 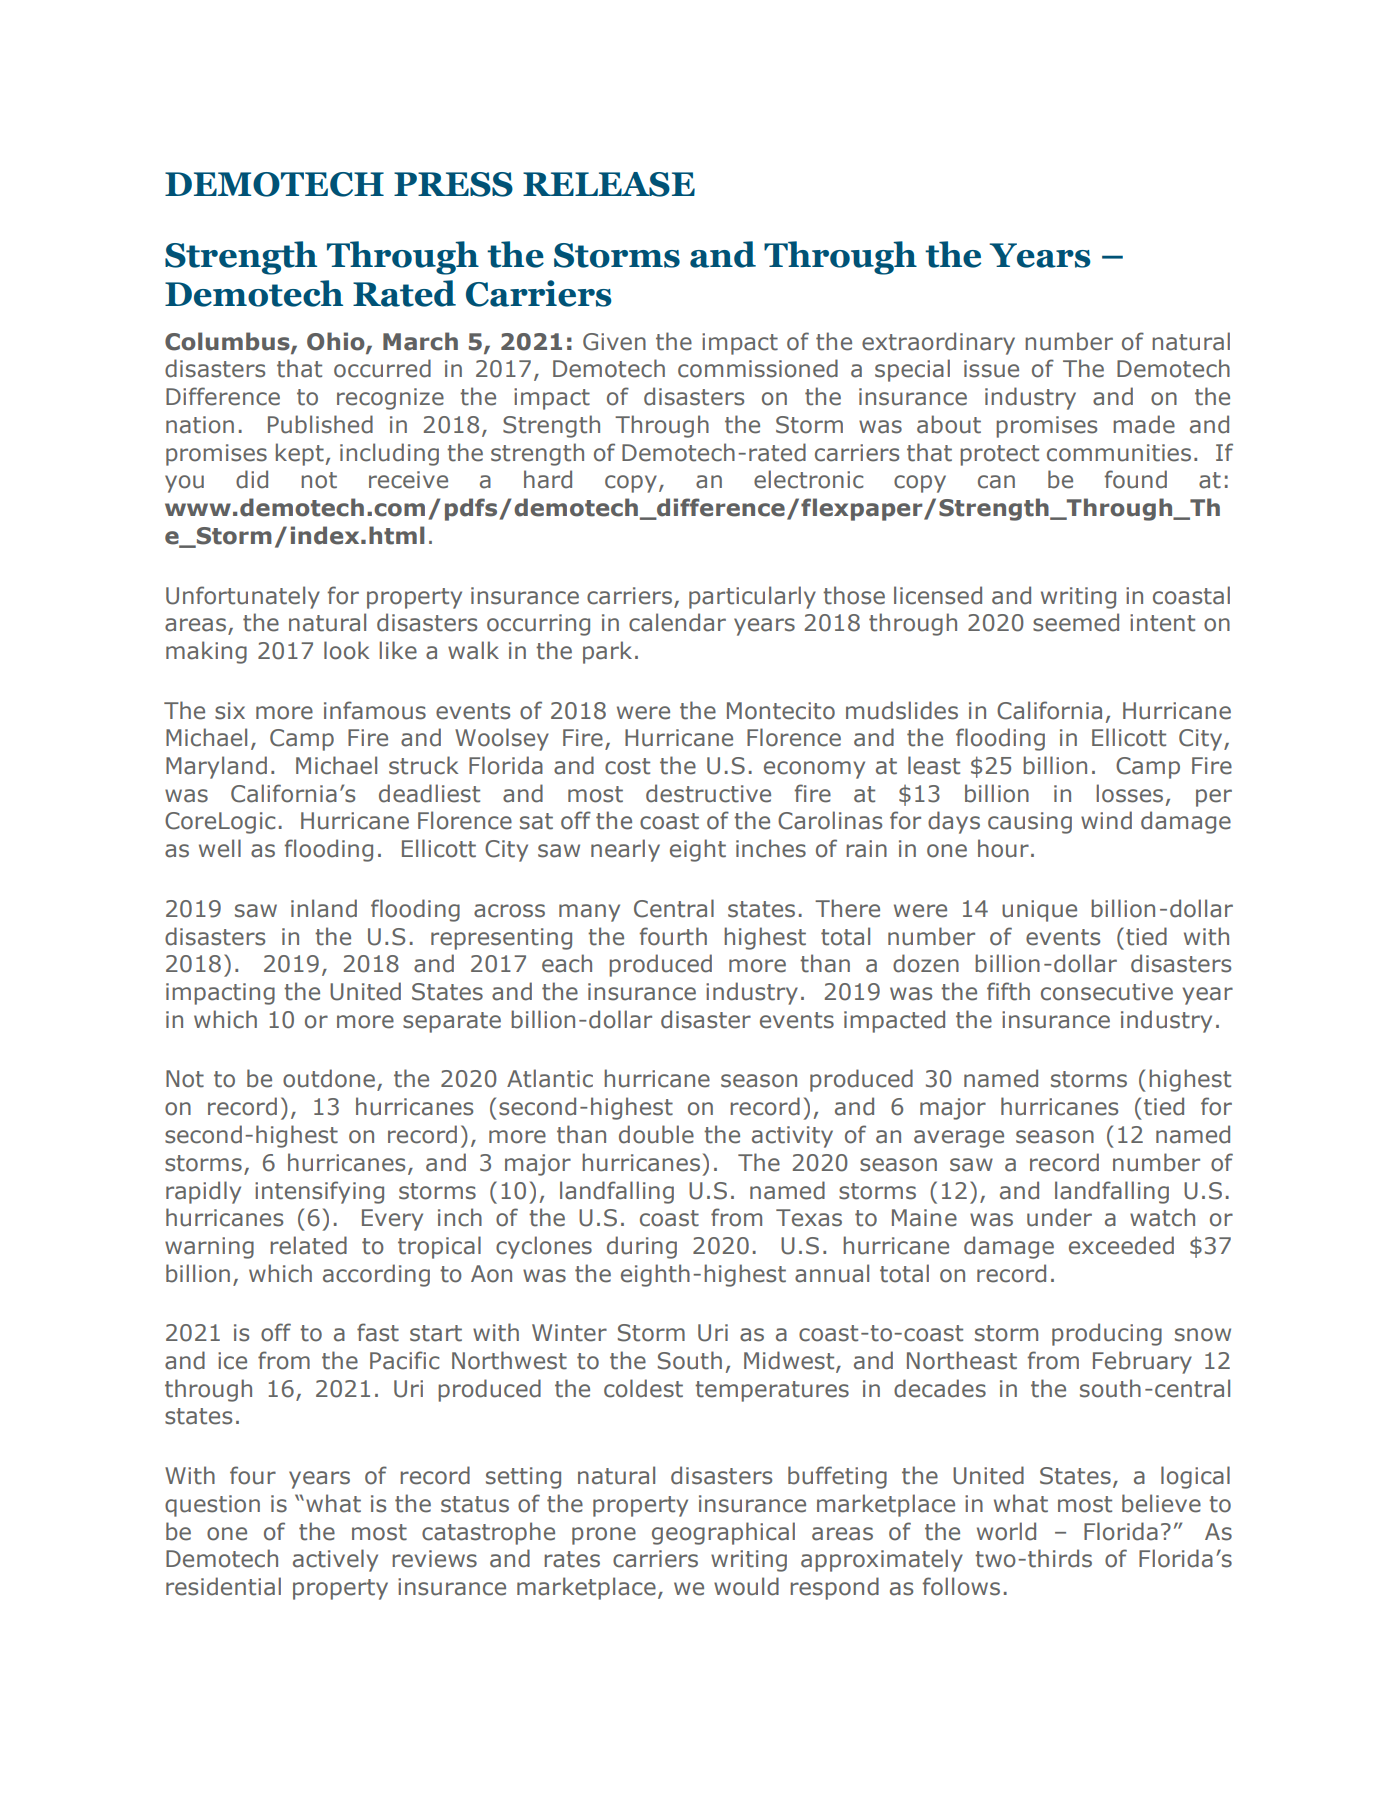 I want to click on PRESS, so click(x=453, y=184).
